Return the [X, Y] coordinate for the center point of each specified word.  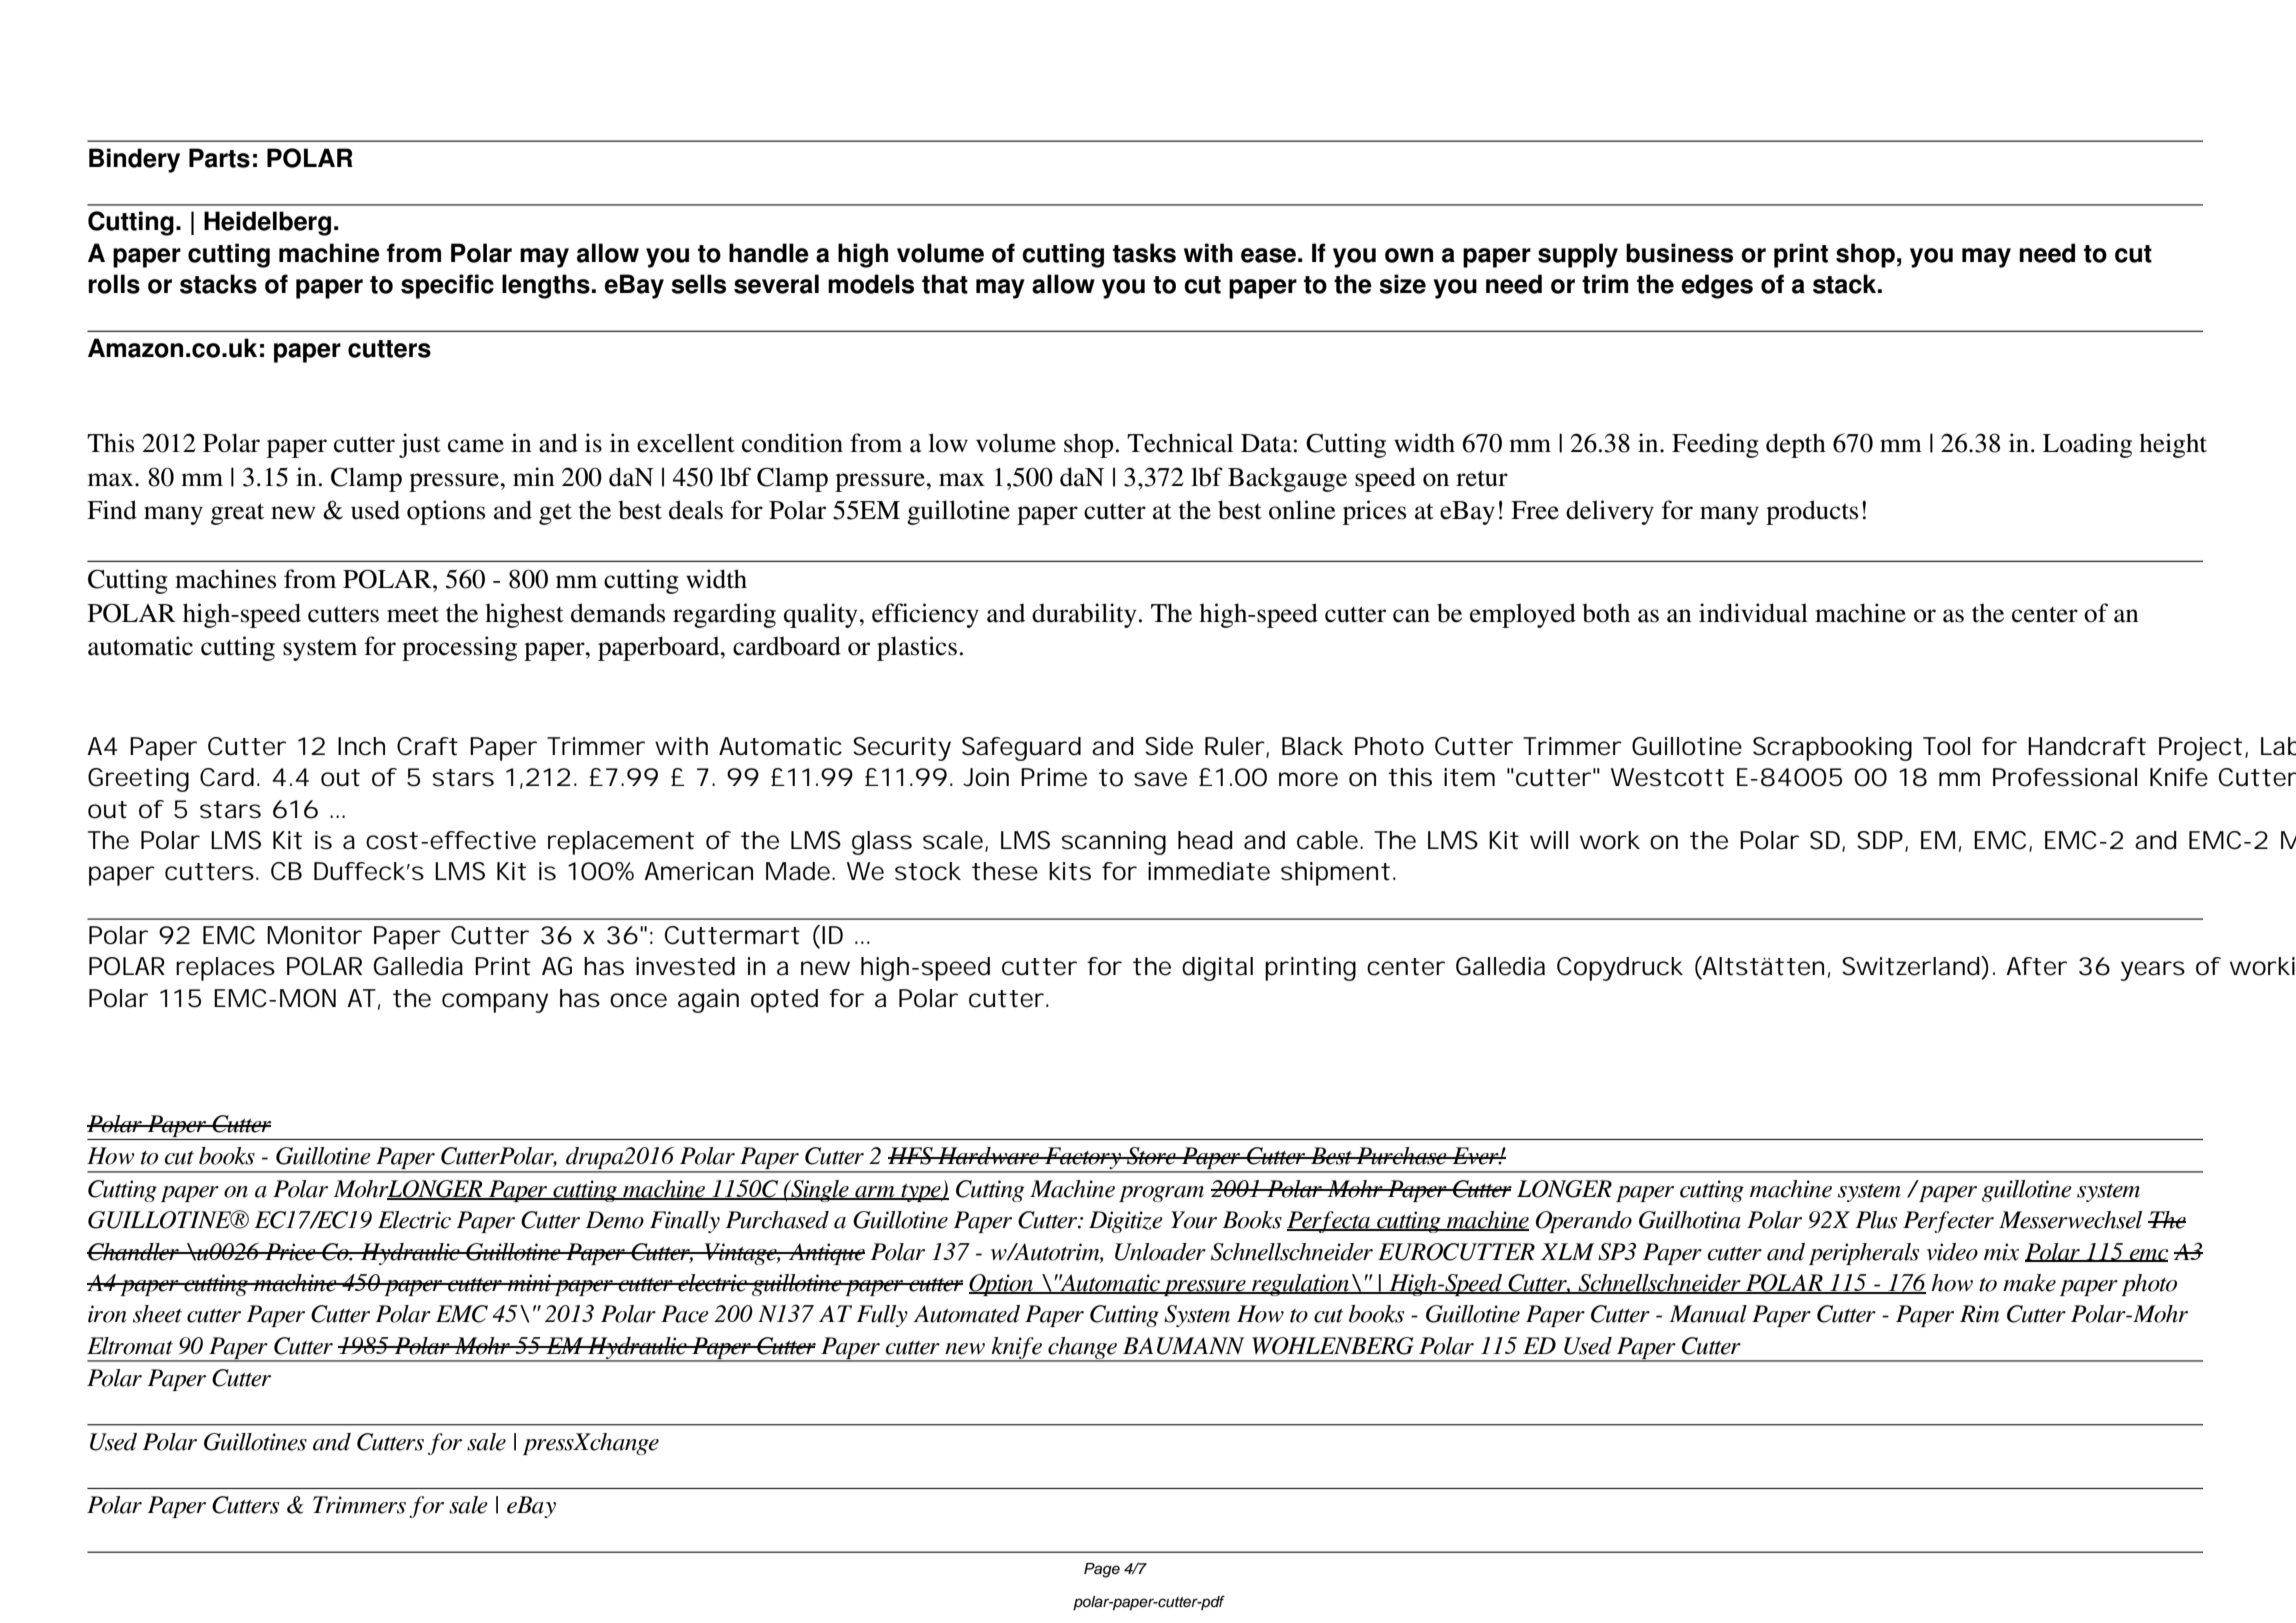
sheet [157, 1314]
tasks [1144, 253]
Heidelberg [267, 223]
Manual [1708, 1314]
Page [1102, 1570]
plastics [917, 648]
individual [1753, 613]
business [1679, 253]
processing [459, 648]
